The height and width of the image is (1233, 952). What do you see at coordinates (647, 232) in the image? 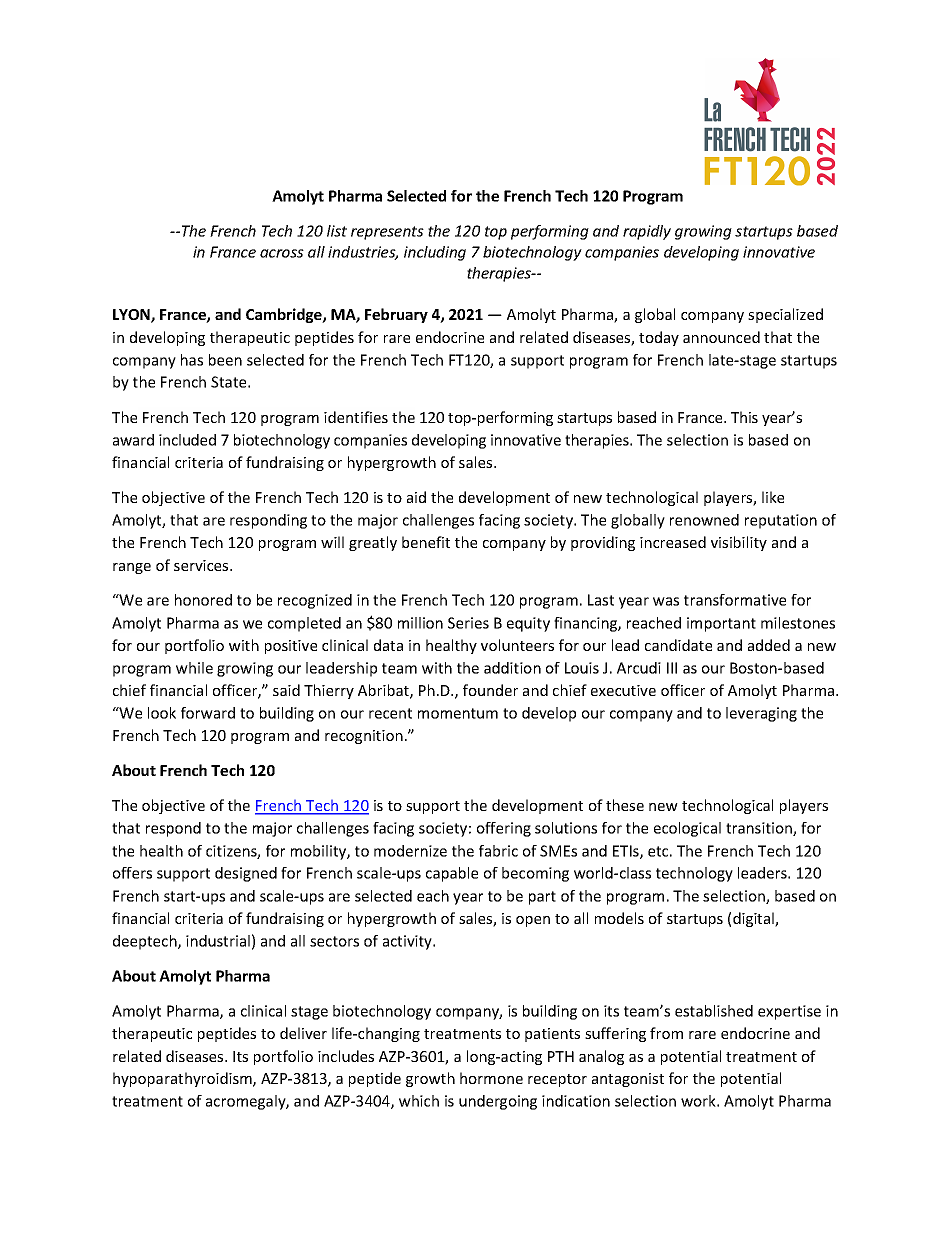
I see `rapidly` at bounding box center [647, 232].
